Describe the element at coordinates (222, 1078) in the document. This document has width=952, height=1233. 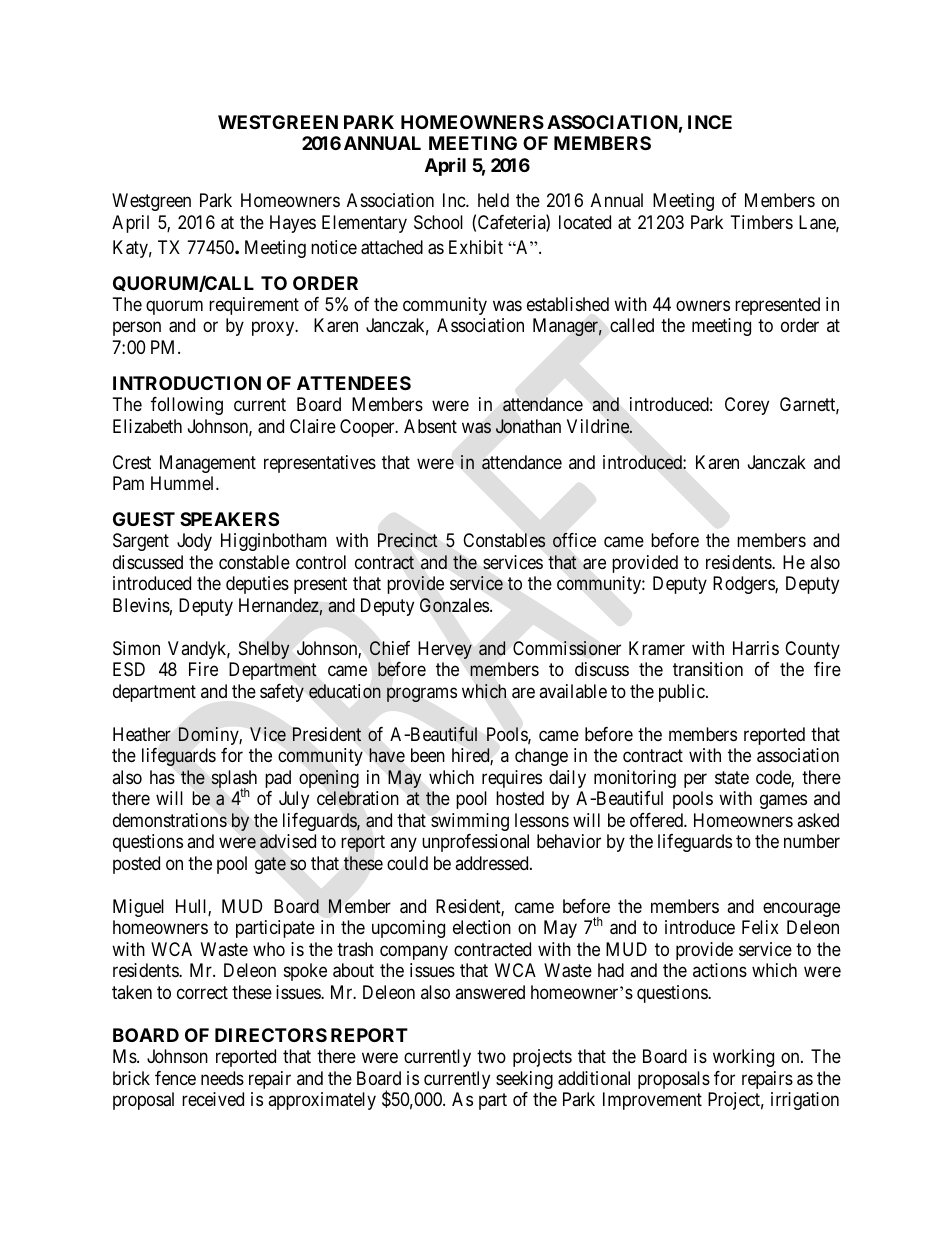
I see `needs` at that location.
